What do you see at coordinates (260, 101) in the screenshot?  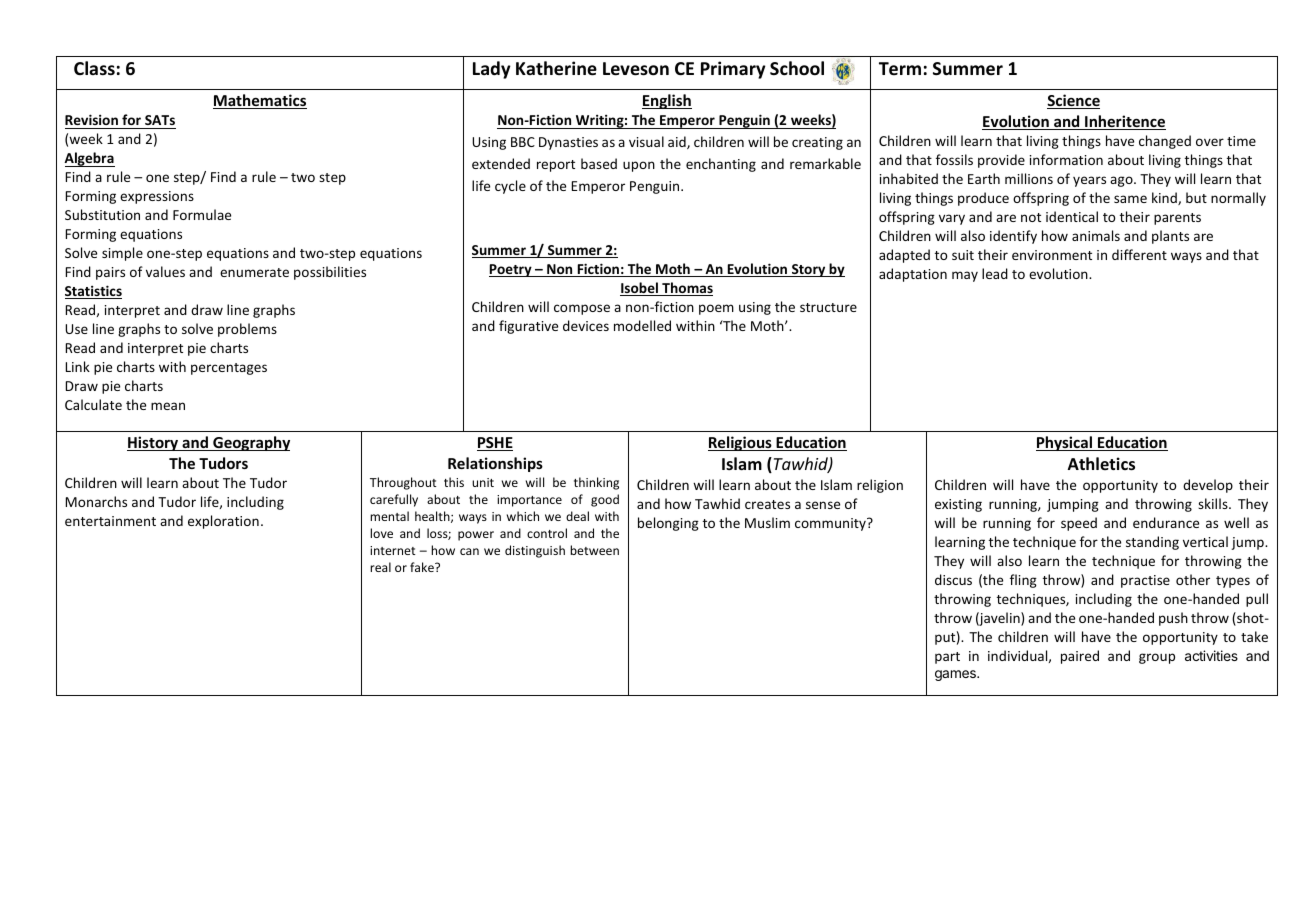 I see `Mathematics` at bounding box center [260, 101].
